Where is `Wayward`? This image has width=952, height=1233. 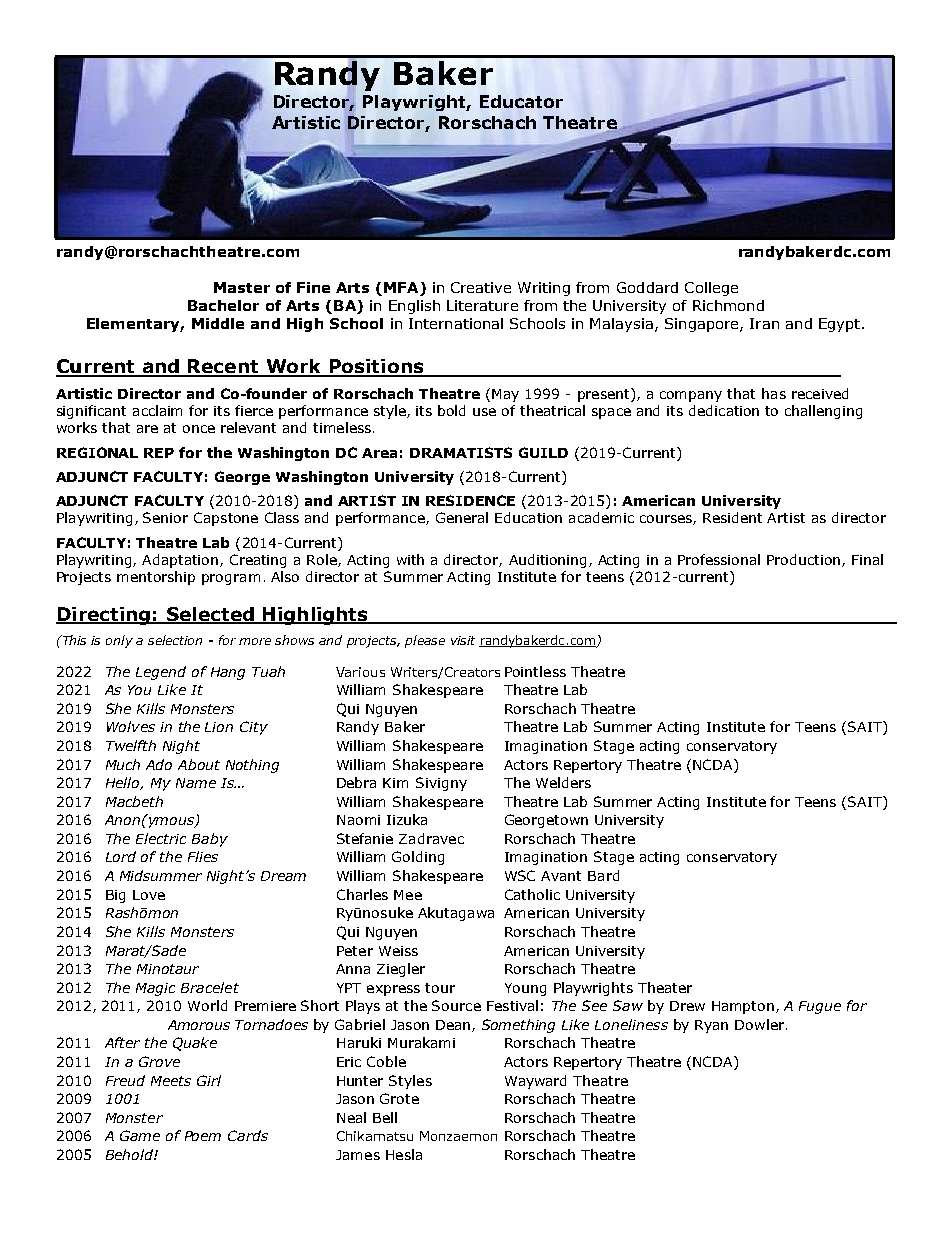 Wayward is located at coordinates (535, 1082).
